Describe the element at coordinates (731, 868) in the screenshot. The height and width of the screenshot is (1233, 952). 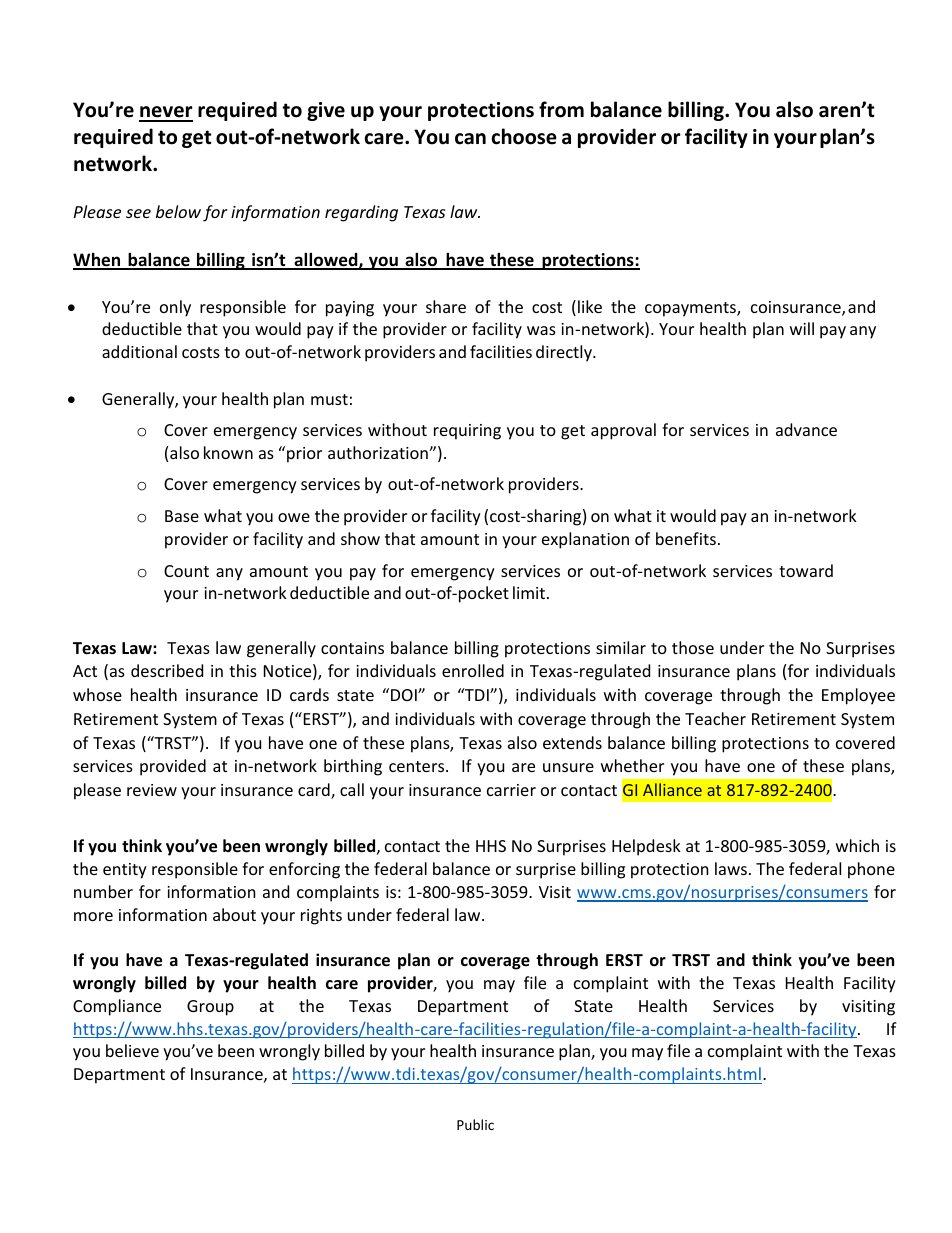
I see `laws` at that location.
